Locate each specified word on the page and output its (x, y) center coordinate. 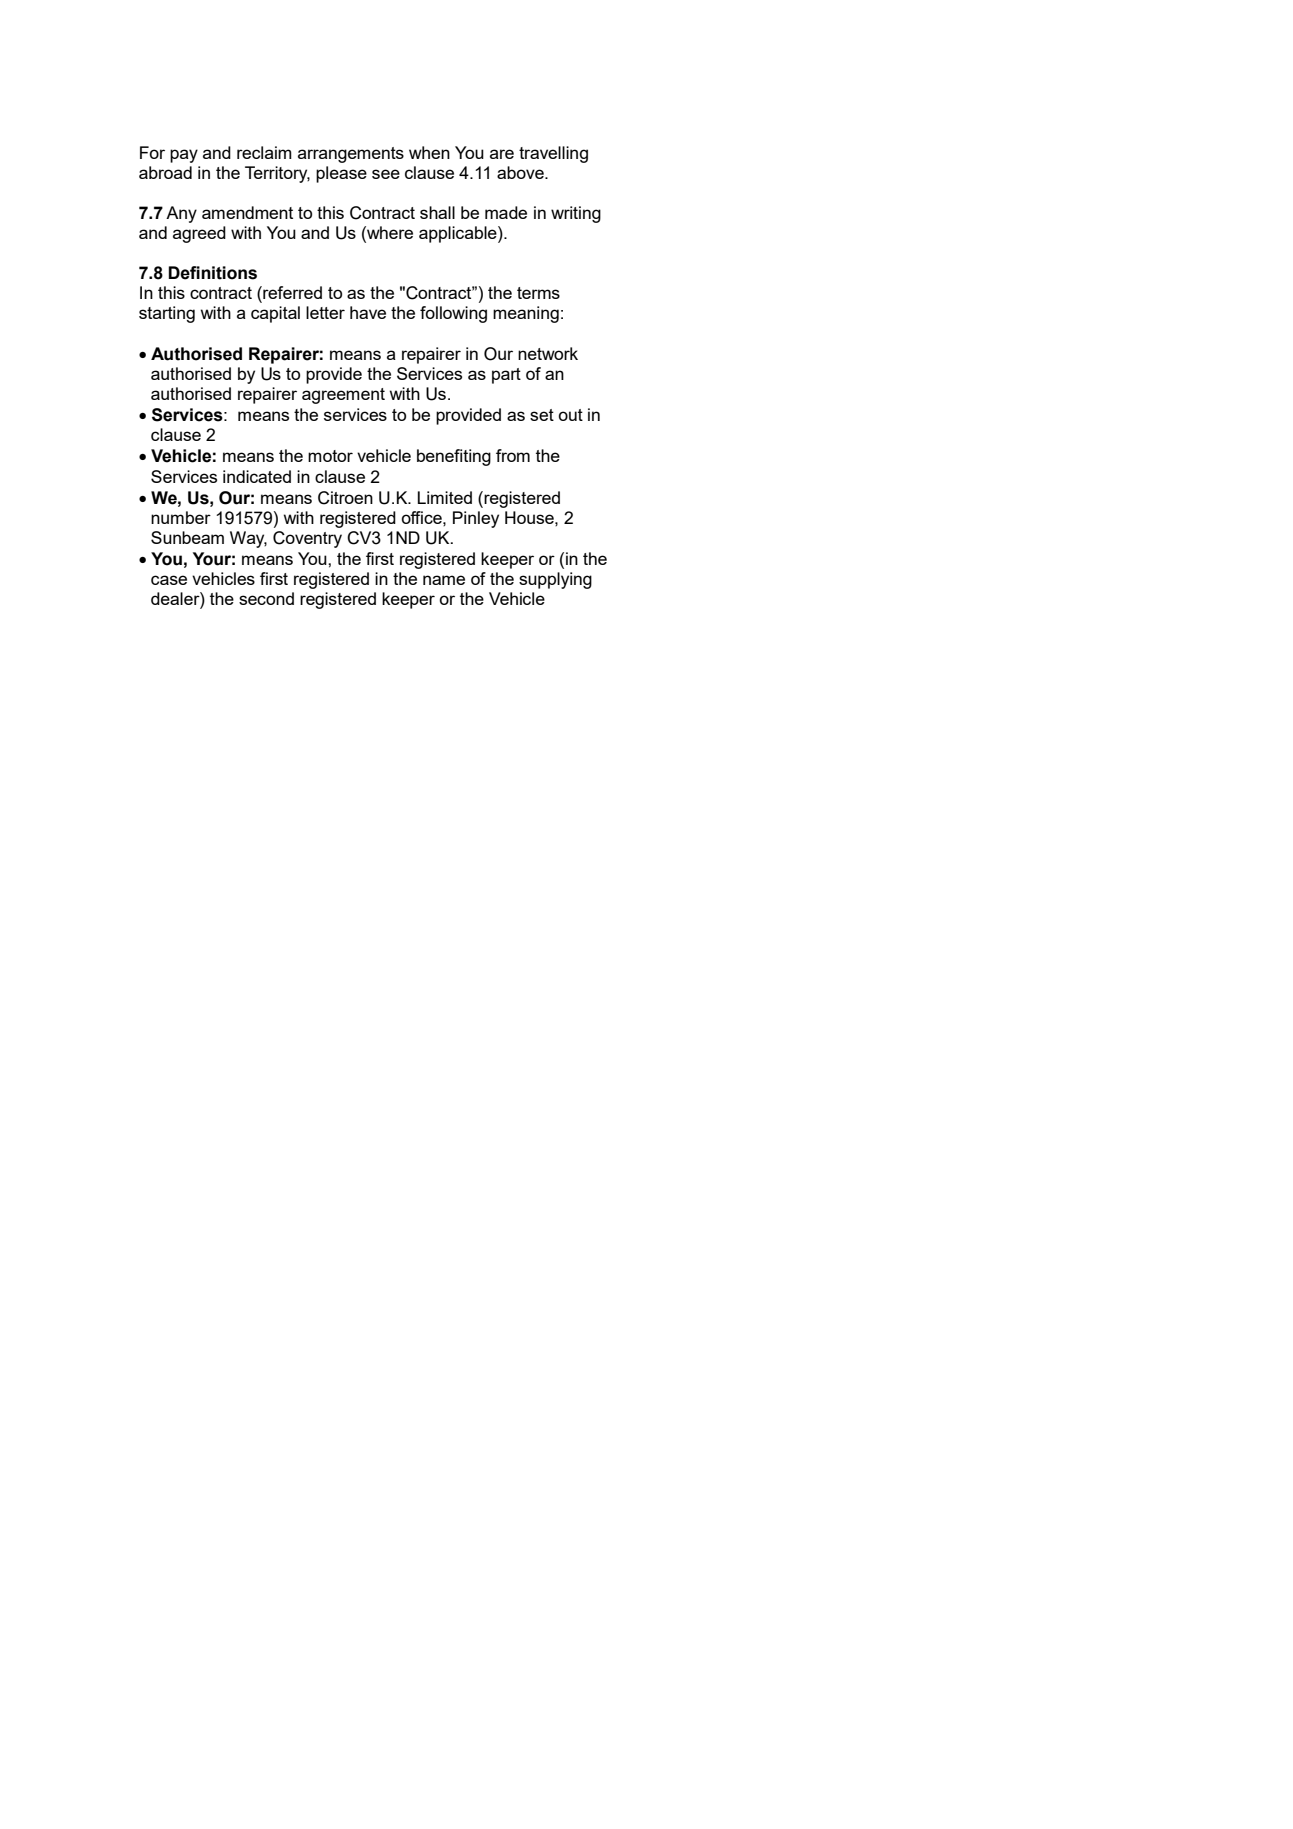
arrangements (351, 155)
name (444, 580)
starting (167, 314)
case (169, 580)
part (506, 376)
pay (184, 156)
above (521, 172)
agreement (343, 396)
